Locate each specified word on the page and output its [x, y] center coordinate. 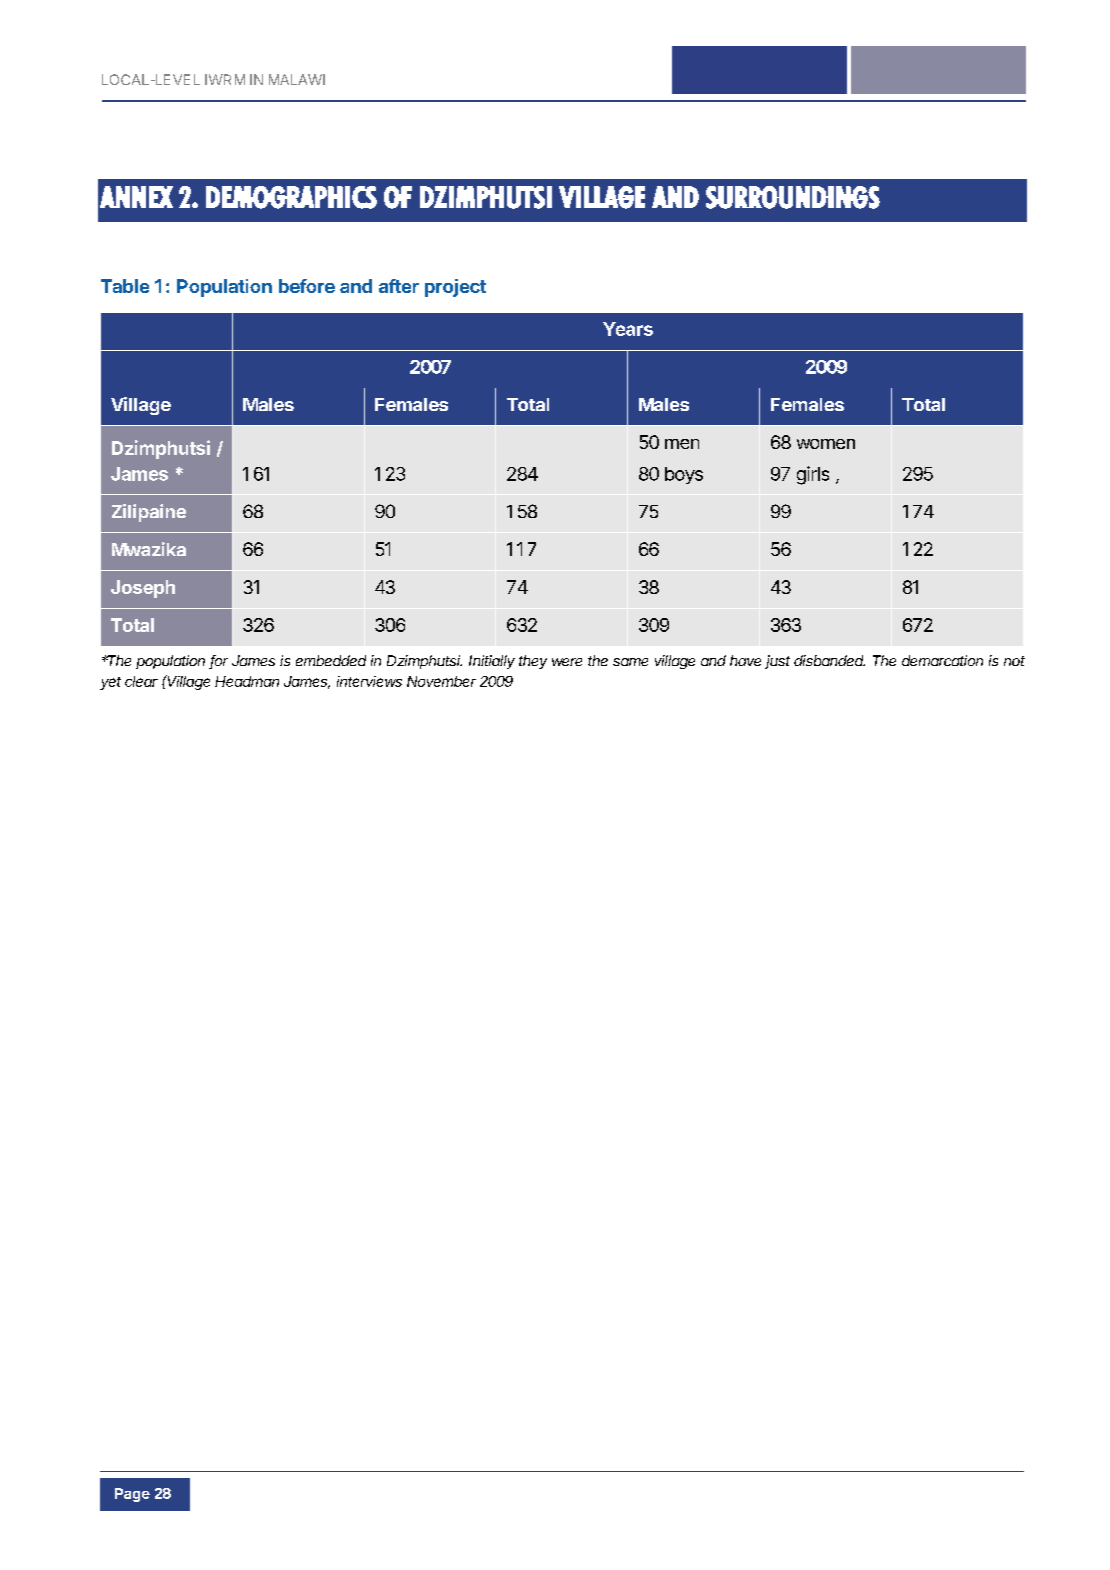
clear [141, 681]
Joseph [143, 589]
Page [132, 1495]
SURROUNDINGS [793, 197]
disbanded [829, 660]
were [567, 662]
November [441, 681]
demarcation [942, 660]
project [455, 288]
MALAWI [297, 79]
